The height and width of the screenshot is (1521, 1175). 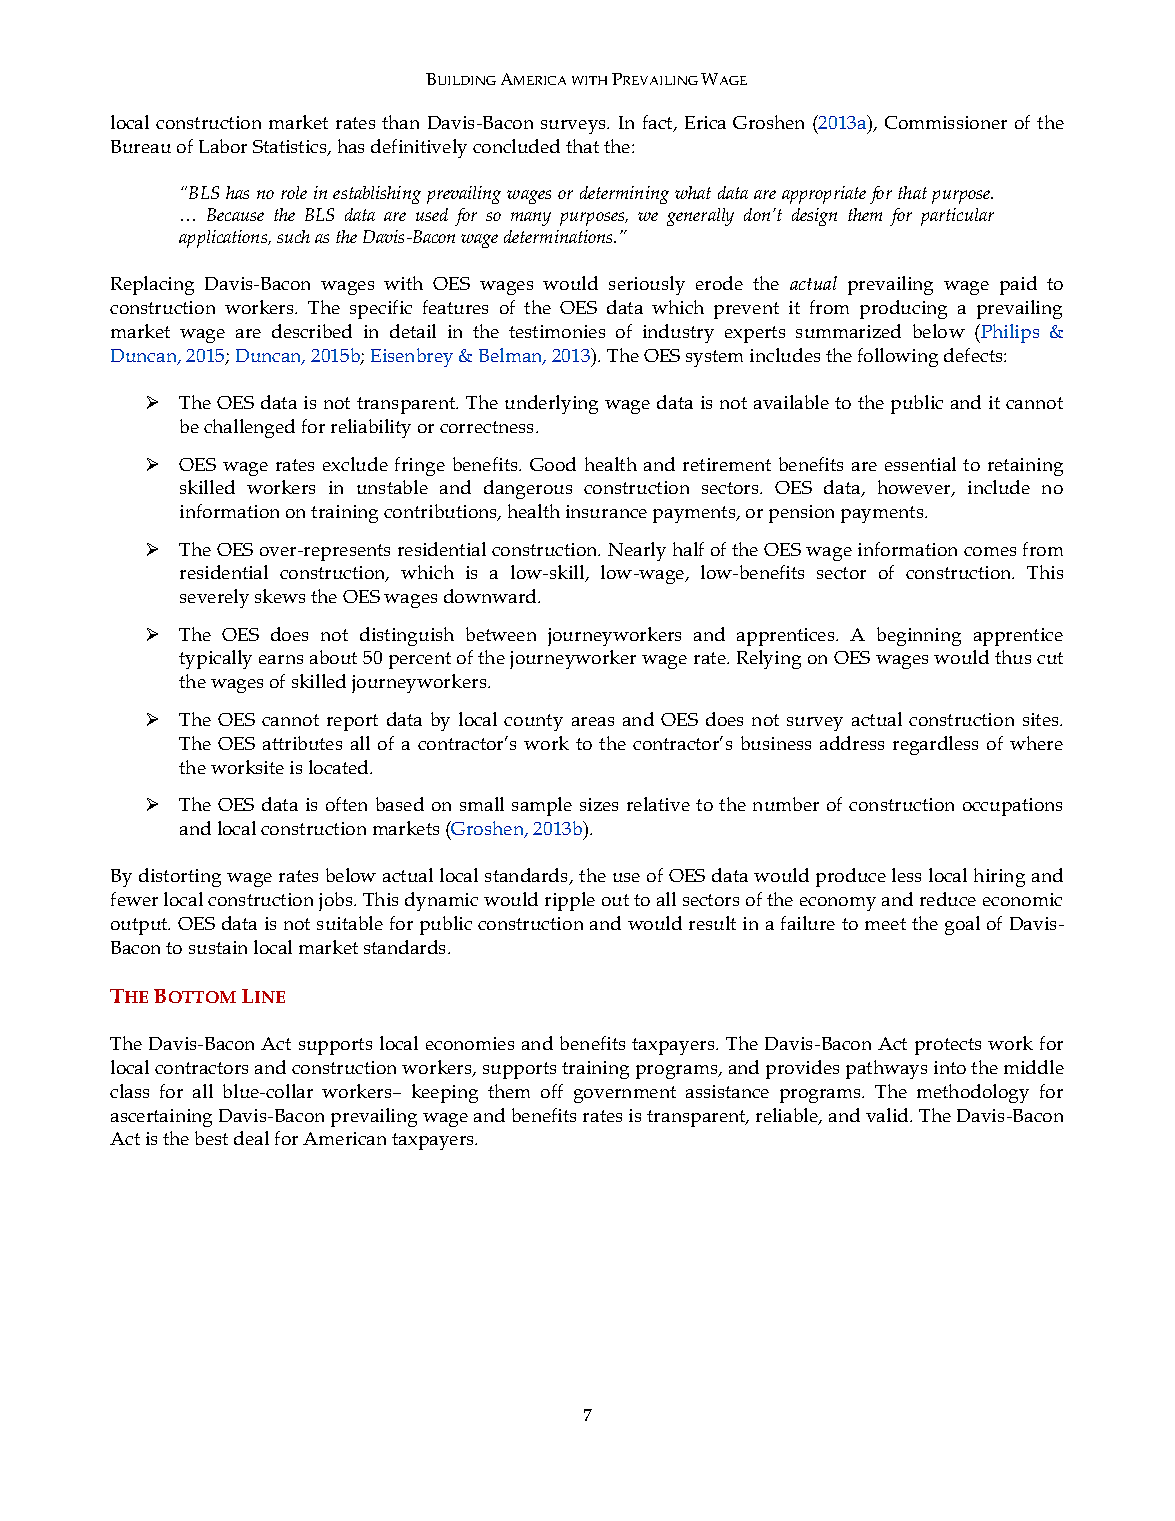 What do you see at coordinates (599, 804) in the screenshot?
I see `sizes` at bounding box center [599, 804].
